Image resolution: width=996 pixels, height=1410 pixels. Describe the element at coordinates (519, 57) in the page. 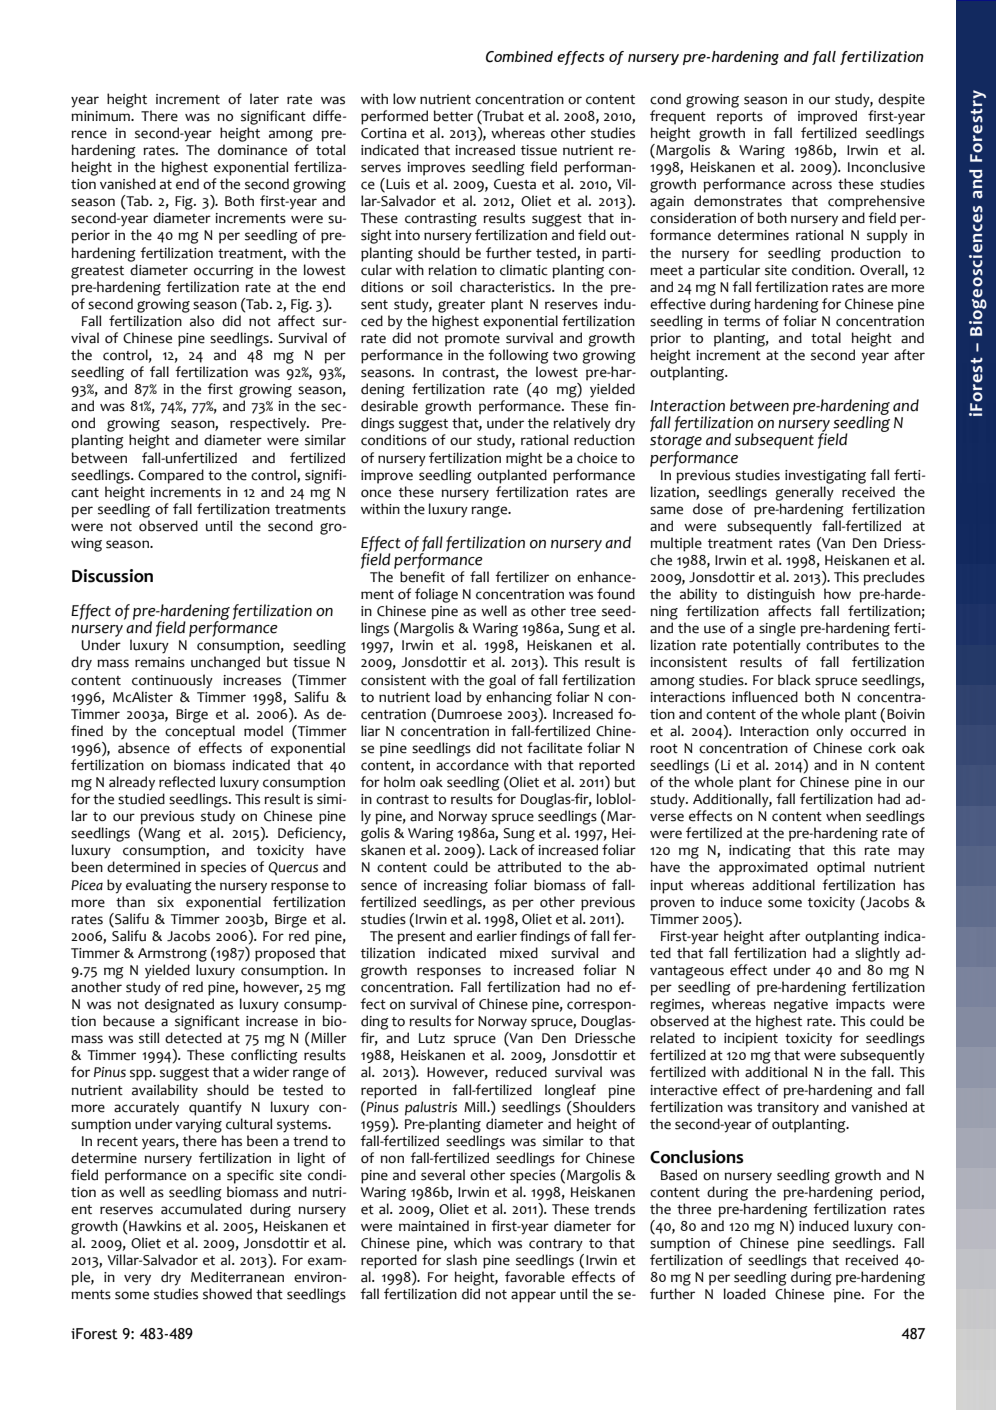

I see `Combined` at that location.
